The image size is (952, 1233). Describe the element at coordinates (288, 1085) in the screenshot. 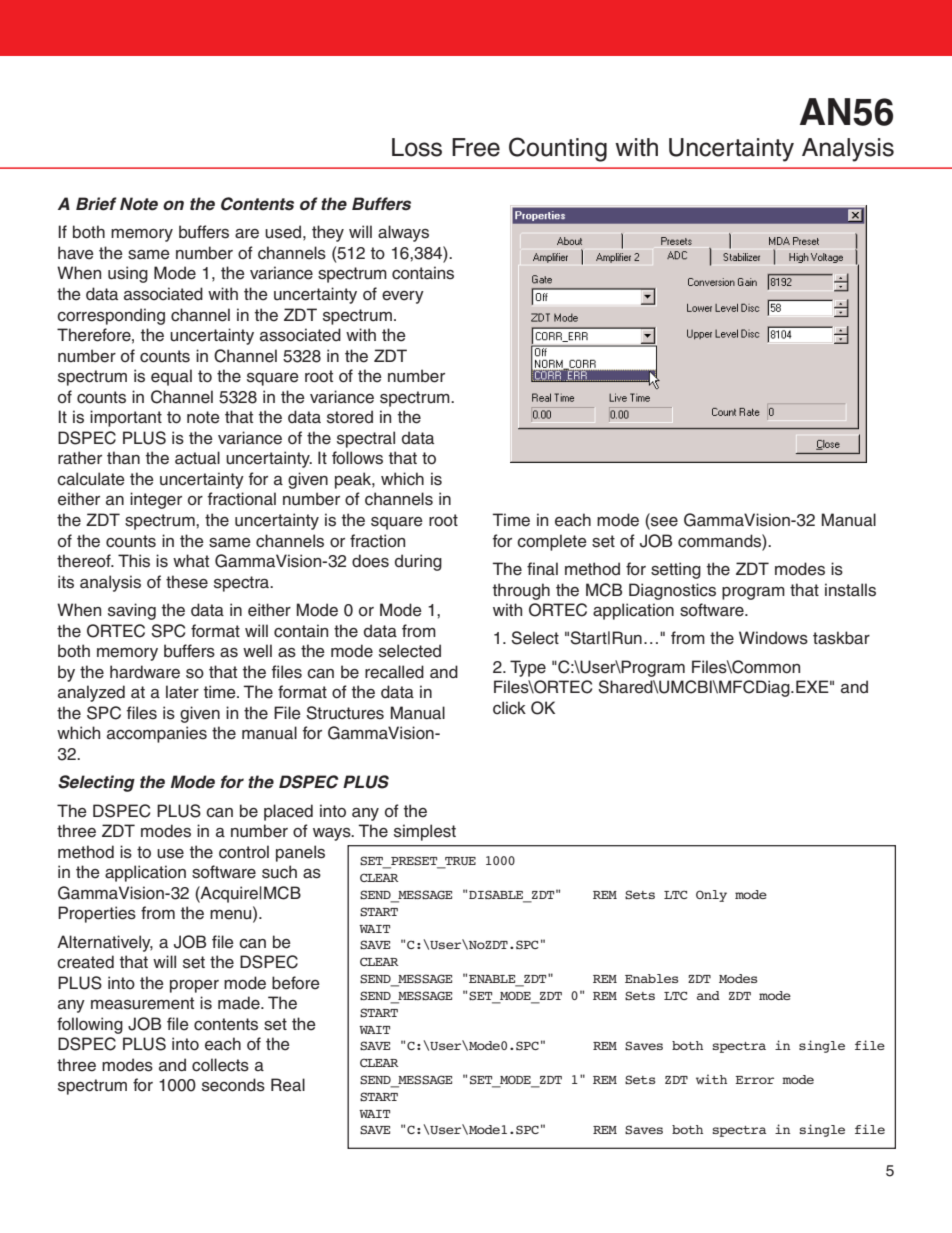

I see `Real` at that location.
